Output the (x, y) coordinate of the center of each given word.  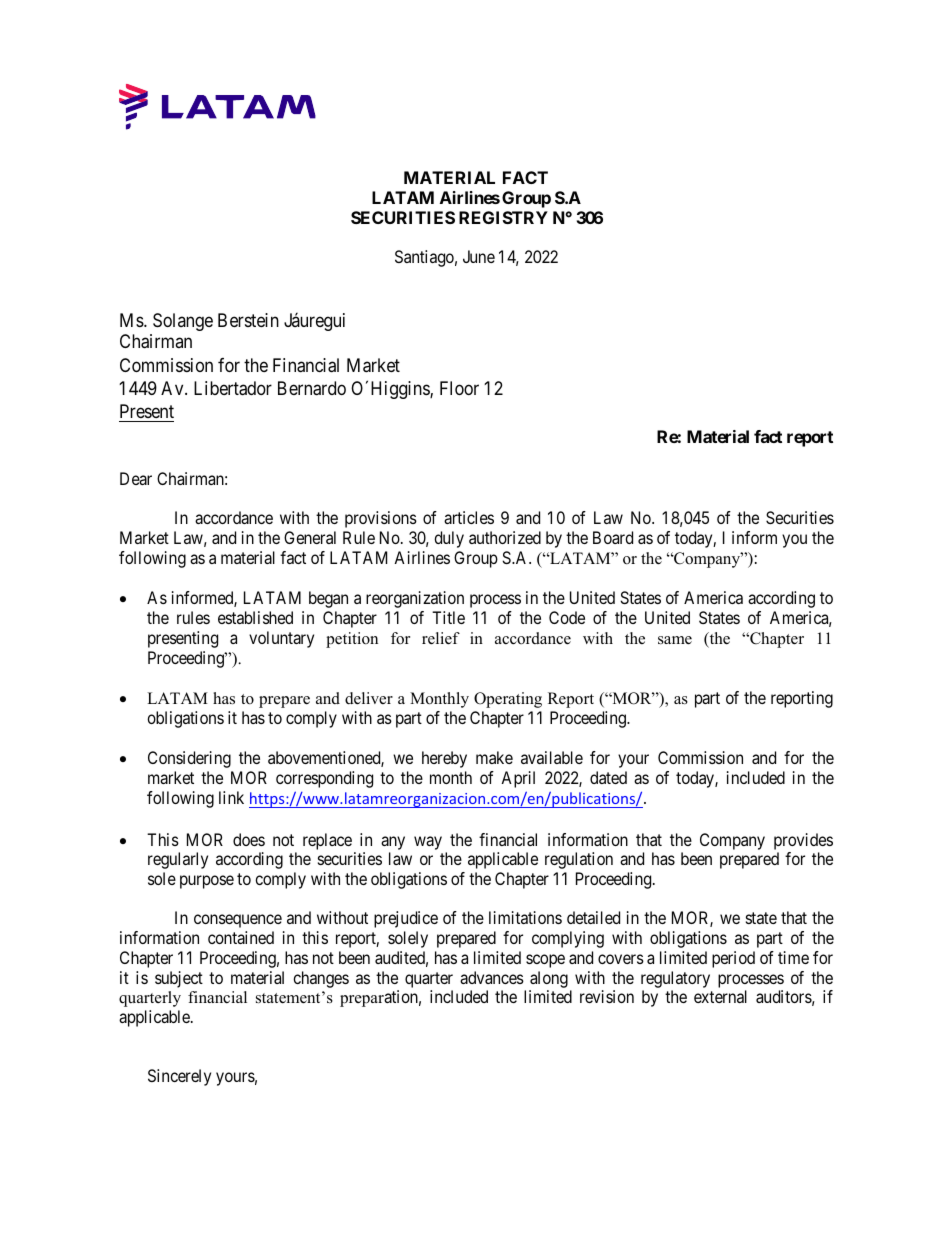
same (675, 640)
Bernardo (312, 388)
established (255, 617)
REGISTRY (503, 217)
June (479, 256)
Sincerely (179, 1077)
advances (492, 977)
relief (441, 638)
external (720, 996)
